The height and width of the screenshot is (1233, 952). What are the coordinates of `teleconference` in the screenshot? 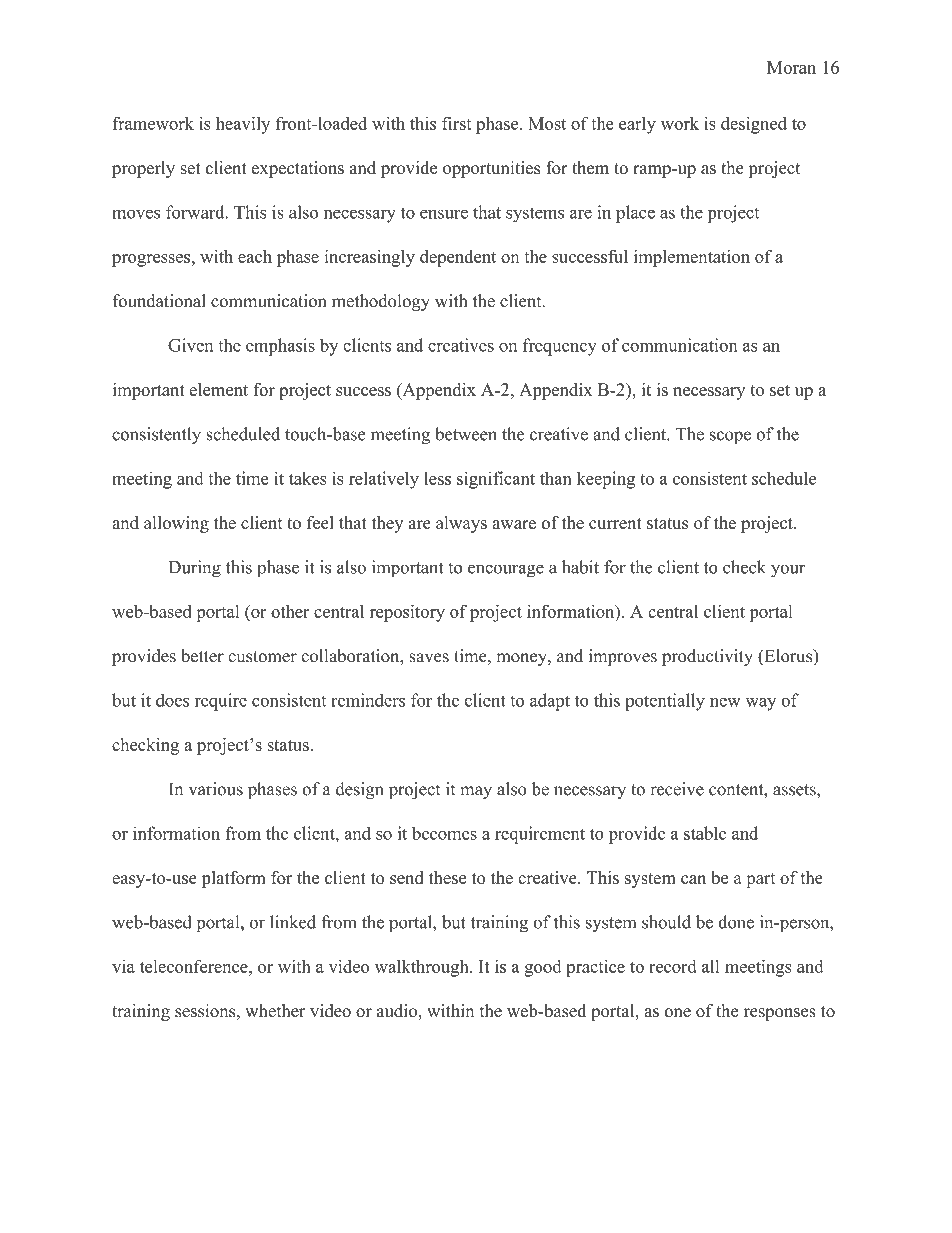 It's located at (195, 966).
